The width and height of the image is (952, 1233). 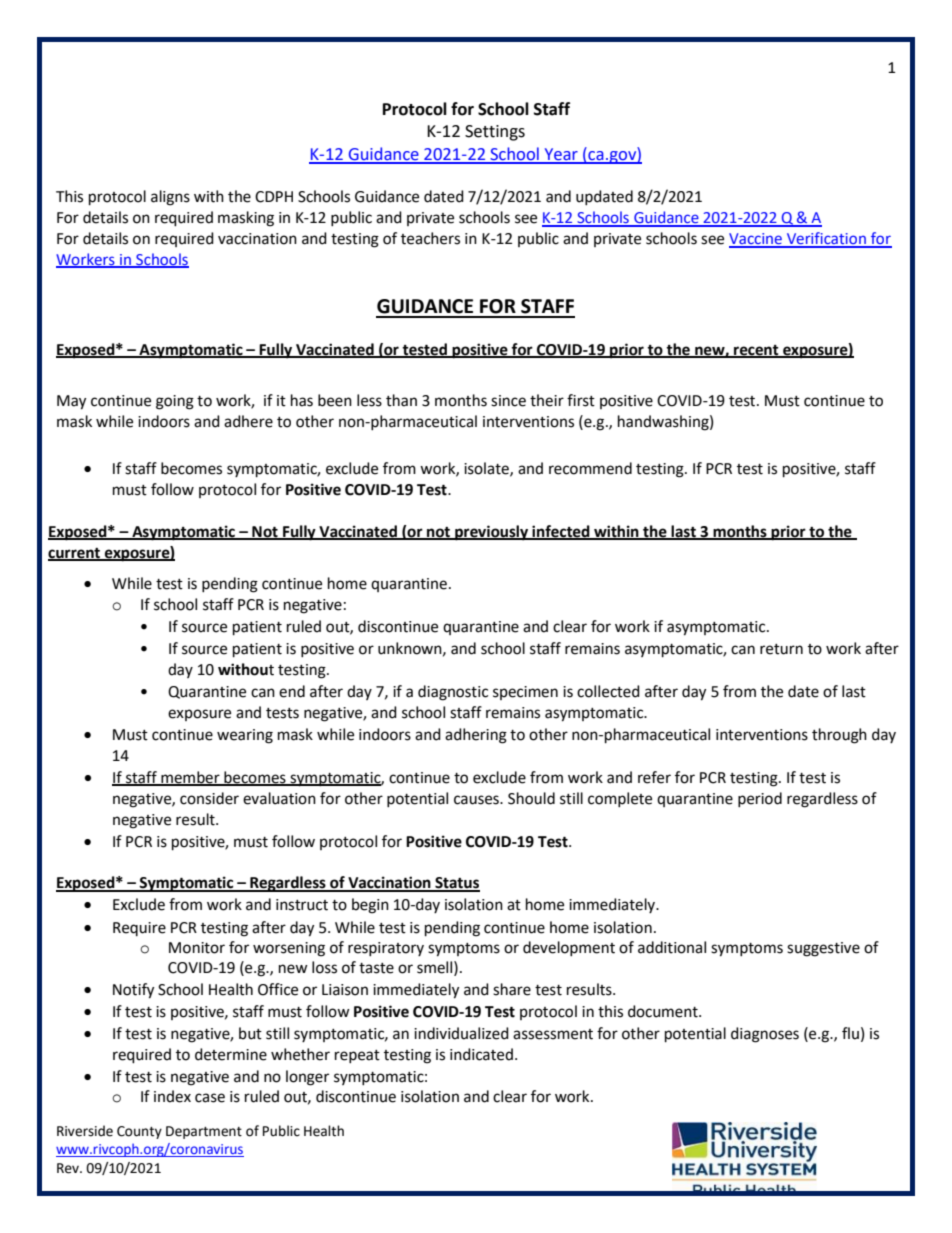 I want to click on Settings, so click(x=495, y=133).
